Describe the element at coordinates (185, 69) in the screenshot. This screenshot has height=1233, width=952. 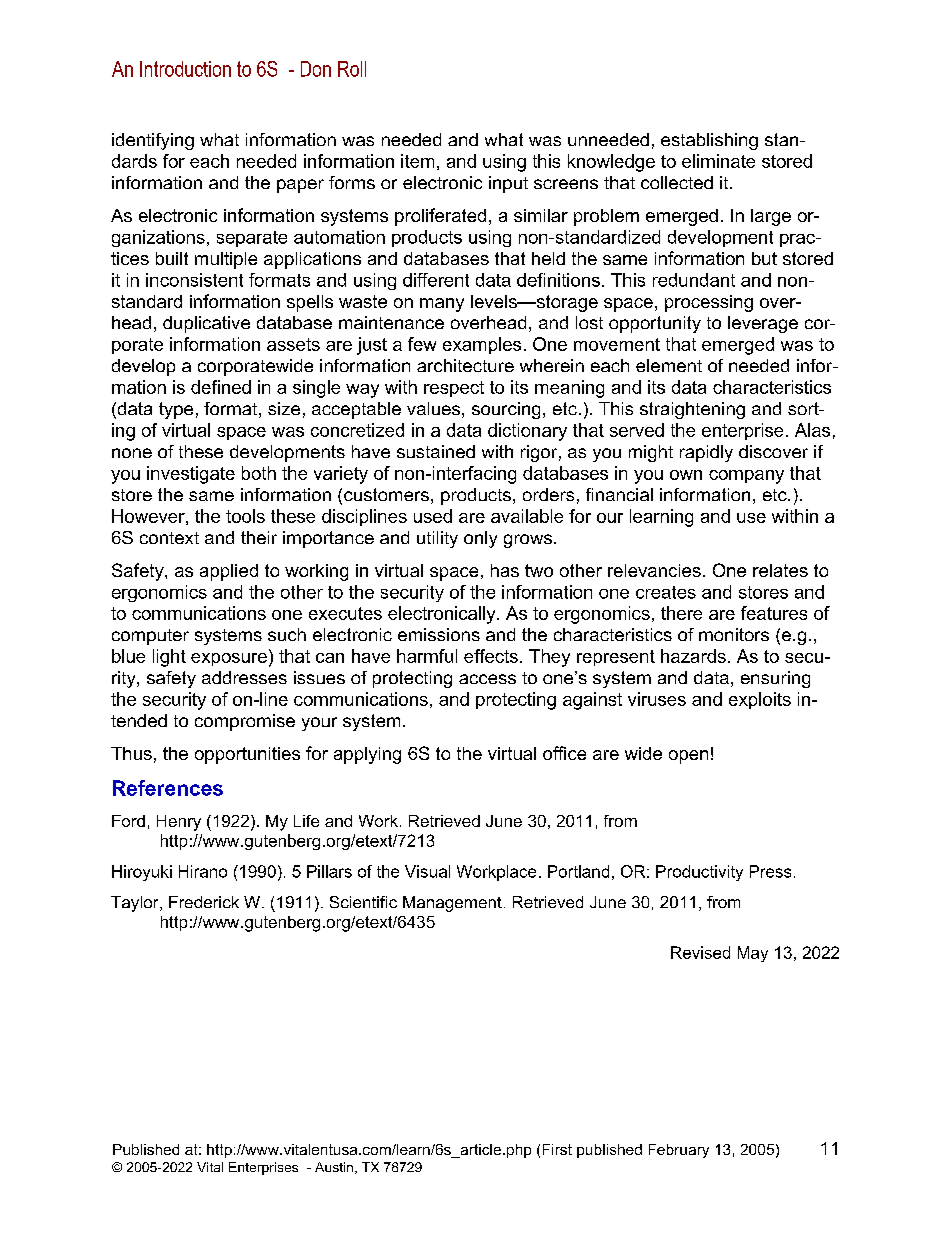
I see `Introduction` at that location.
